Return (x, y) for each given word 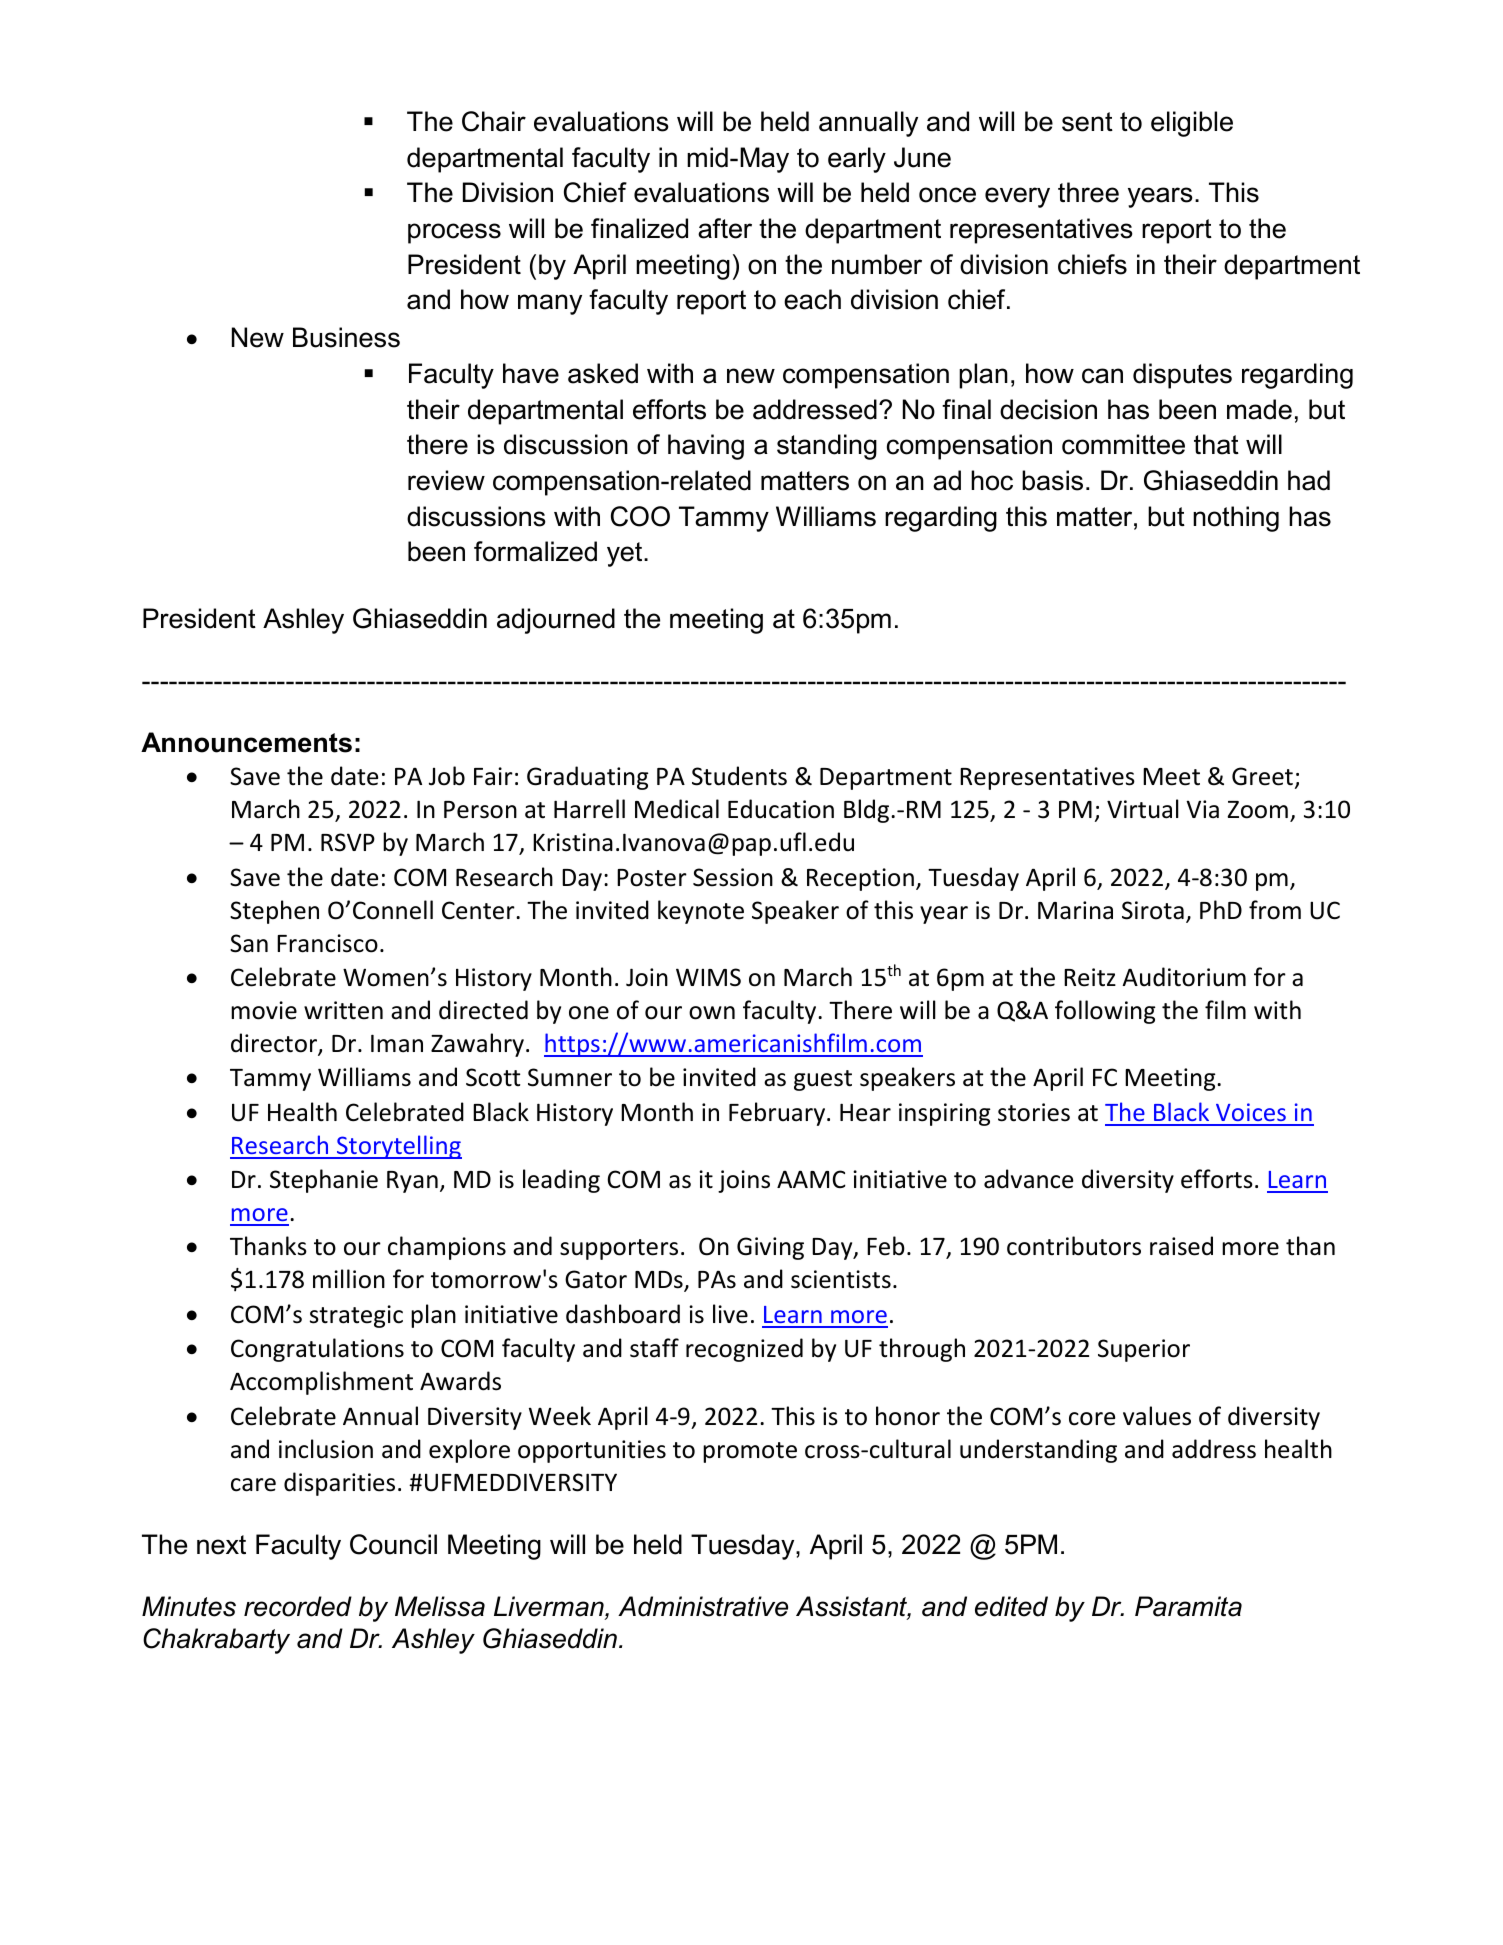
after (725, 228)
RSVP (348, 842)
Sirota (1153, 910)
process (454, 233)
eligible (1192, 124)
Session (733, 877)
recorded (298, 1606)
